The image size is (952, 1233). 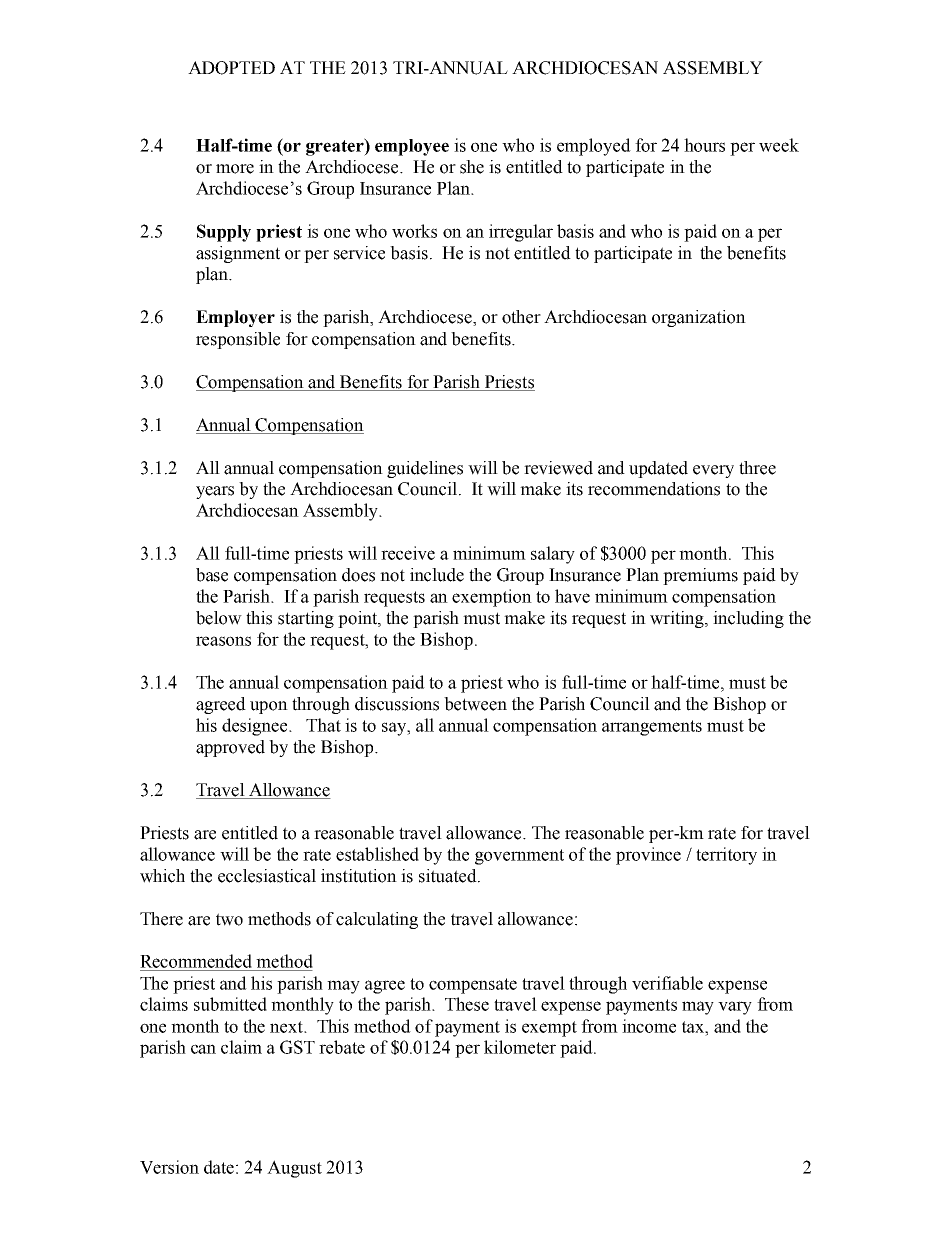 I want to click on every, so click(x=713, y=471).
